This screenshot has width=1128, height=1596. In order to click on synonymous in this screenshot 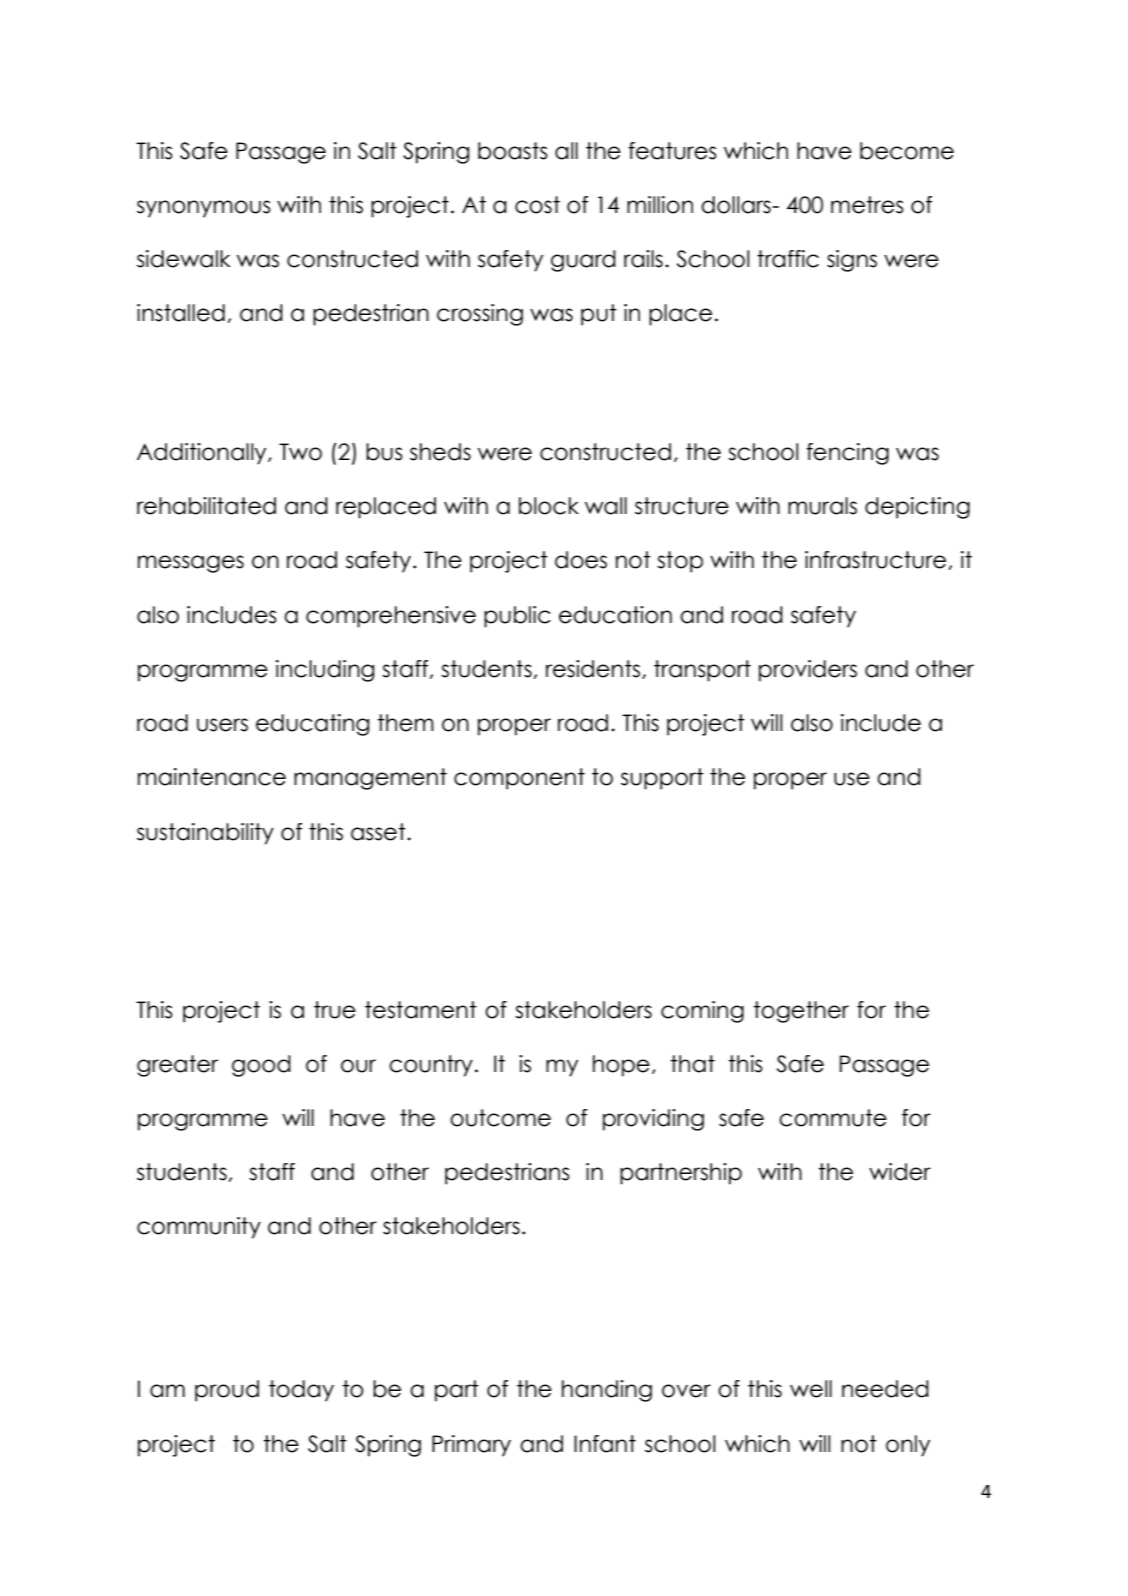, I will do `click(204, 209)`.
